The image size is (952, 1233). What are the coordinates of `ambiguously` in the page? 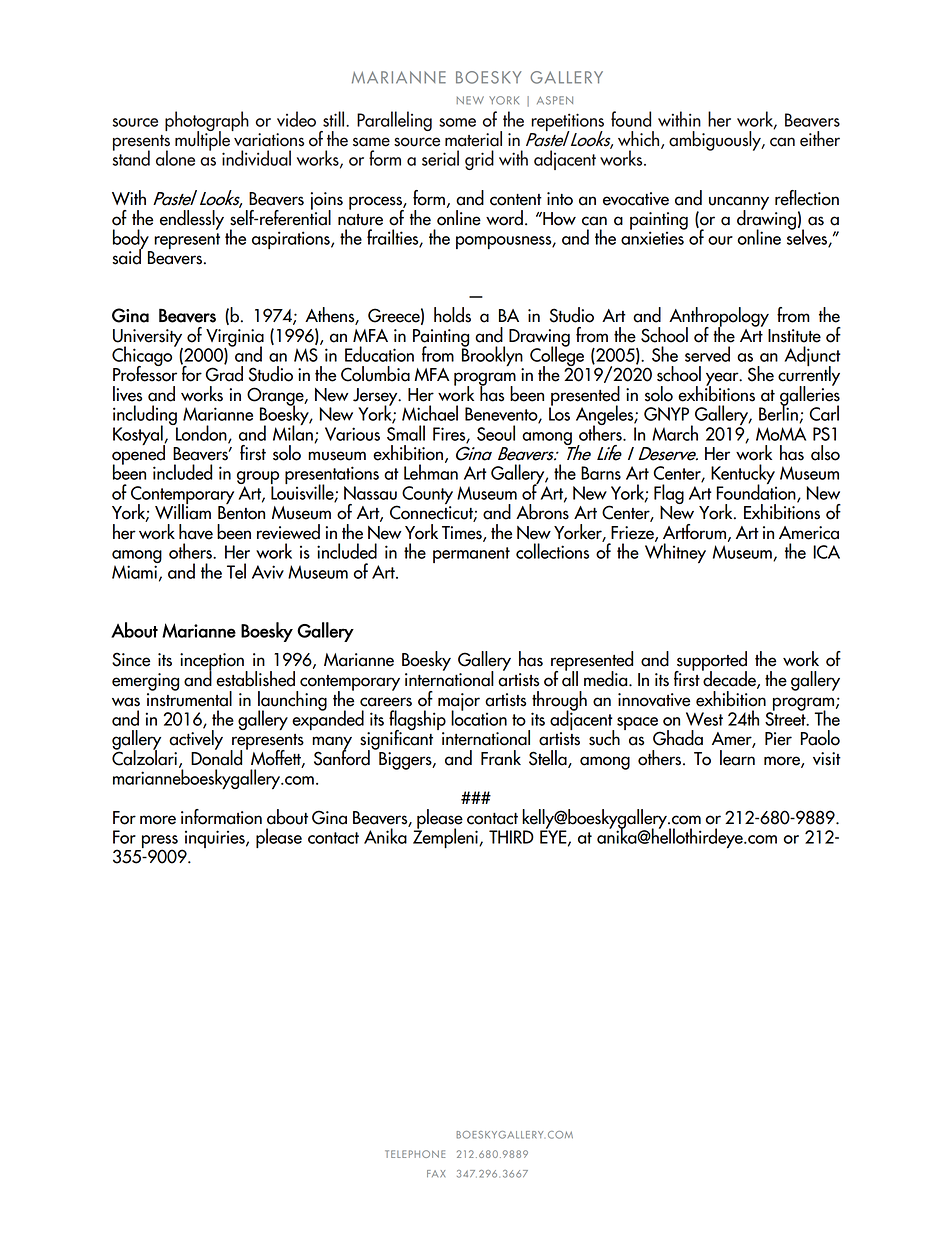 It's located at (716, 141).
